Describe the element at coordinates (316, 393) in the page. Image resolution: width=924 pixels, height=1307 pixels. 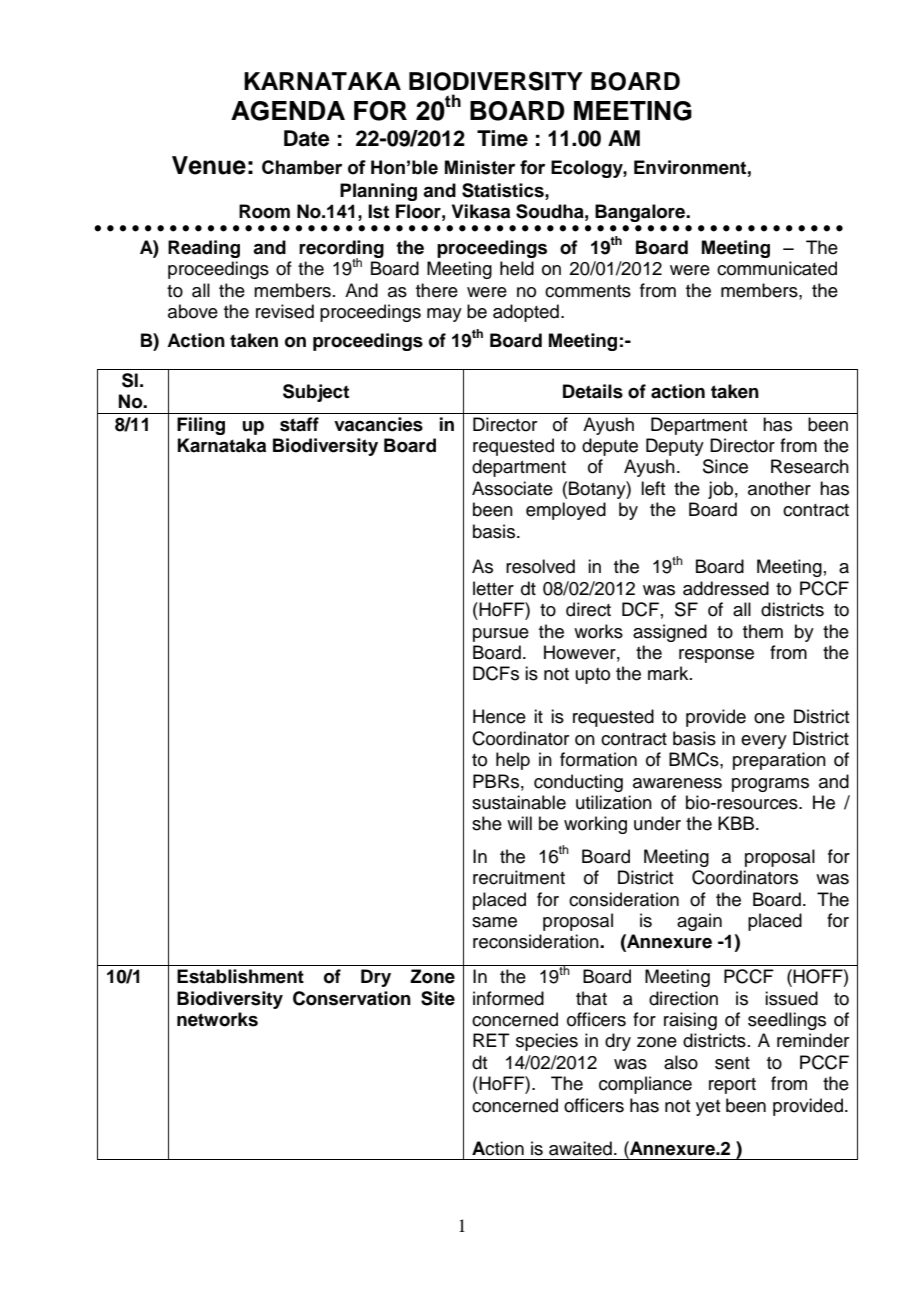
I see `Subject` at that location.
